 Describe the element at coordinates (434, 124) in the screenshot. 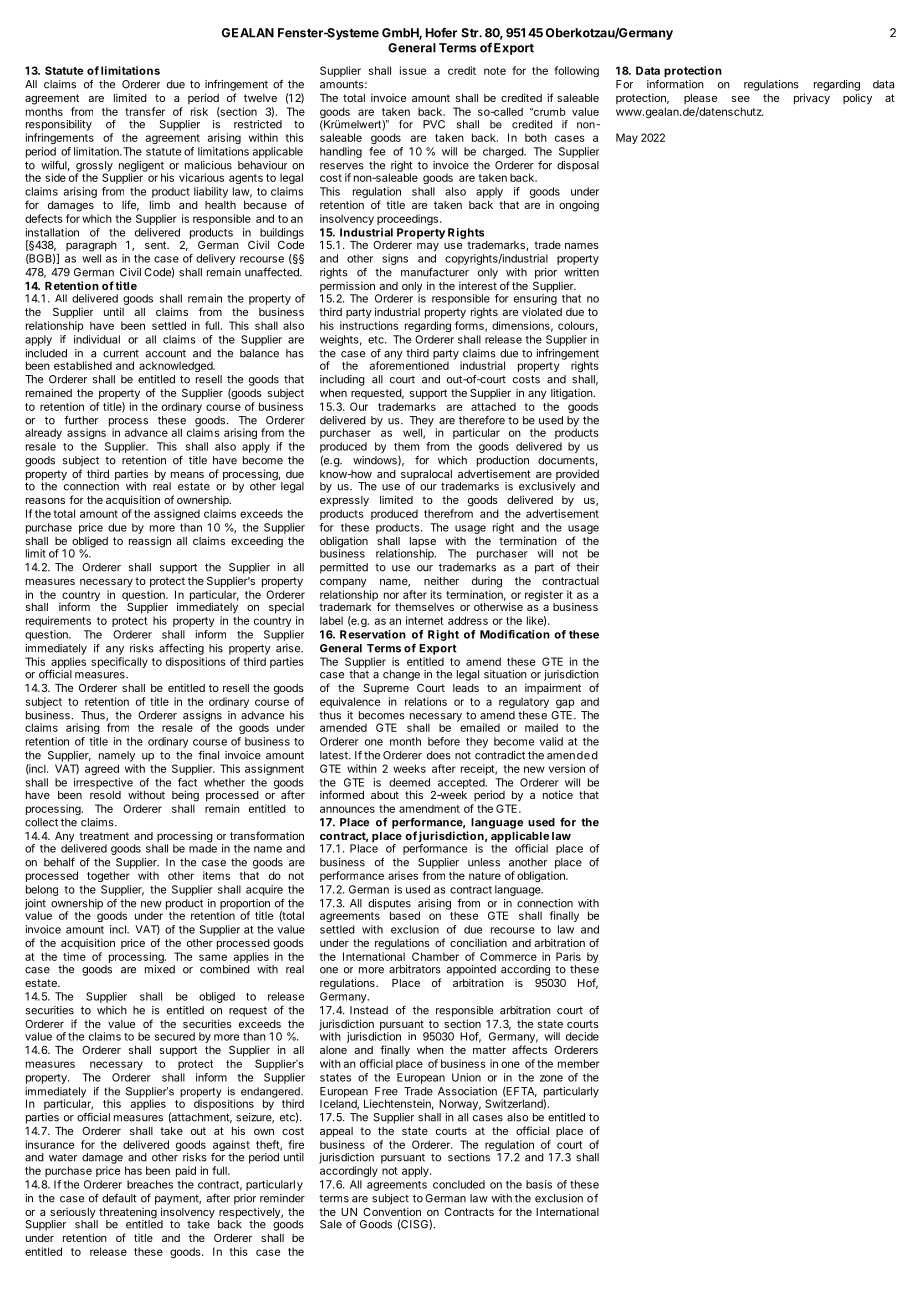

I see `PVC` at that location.
